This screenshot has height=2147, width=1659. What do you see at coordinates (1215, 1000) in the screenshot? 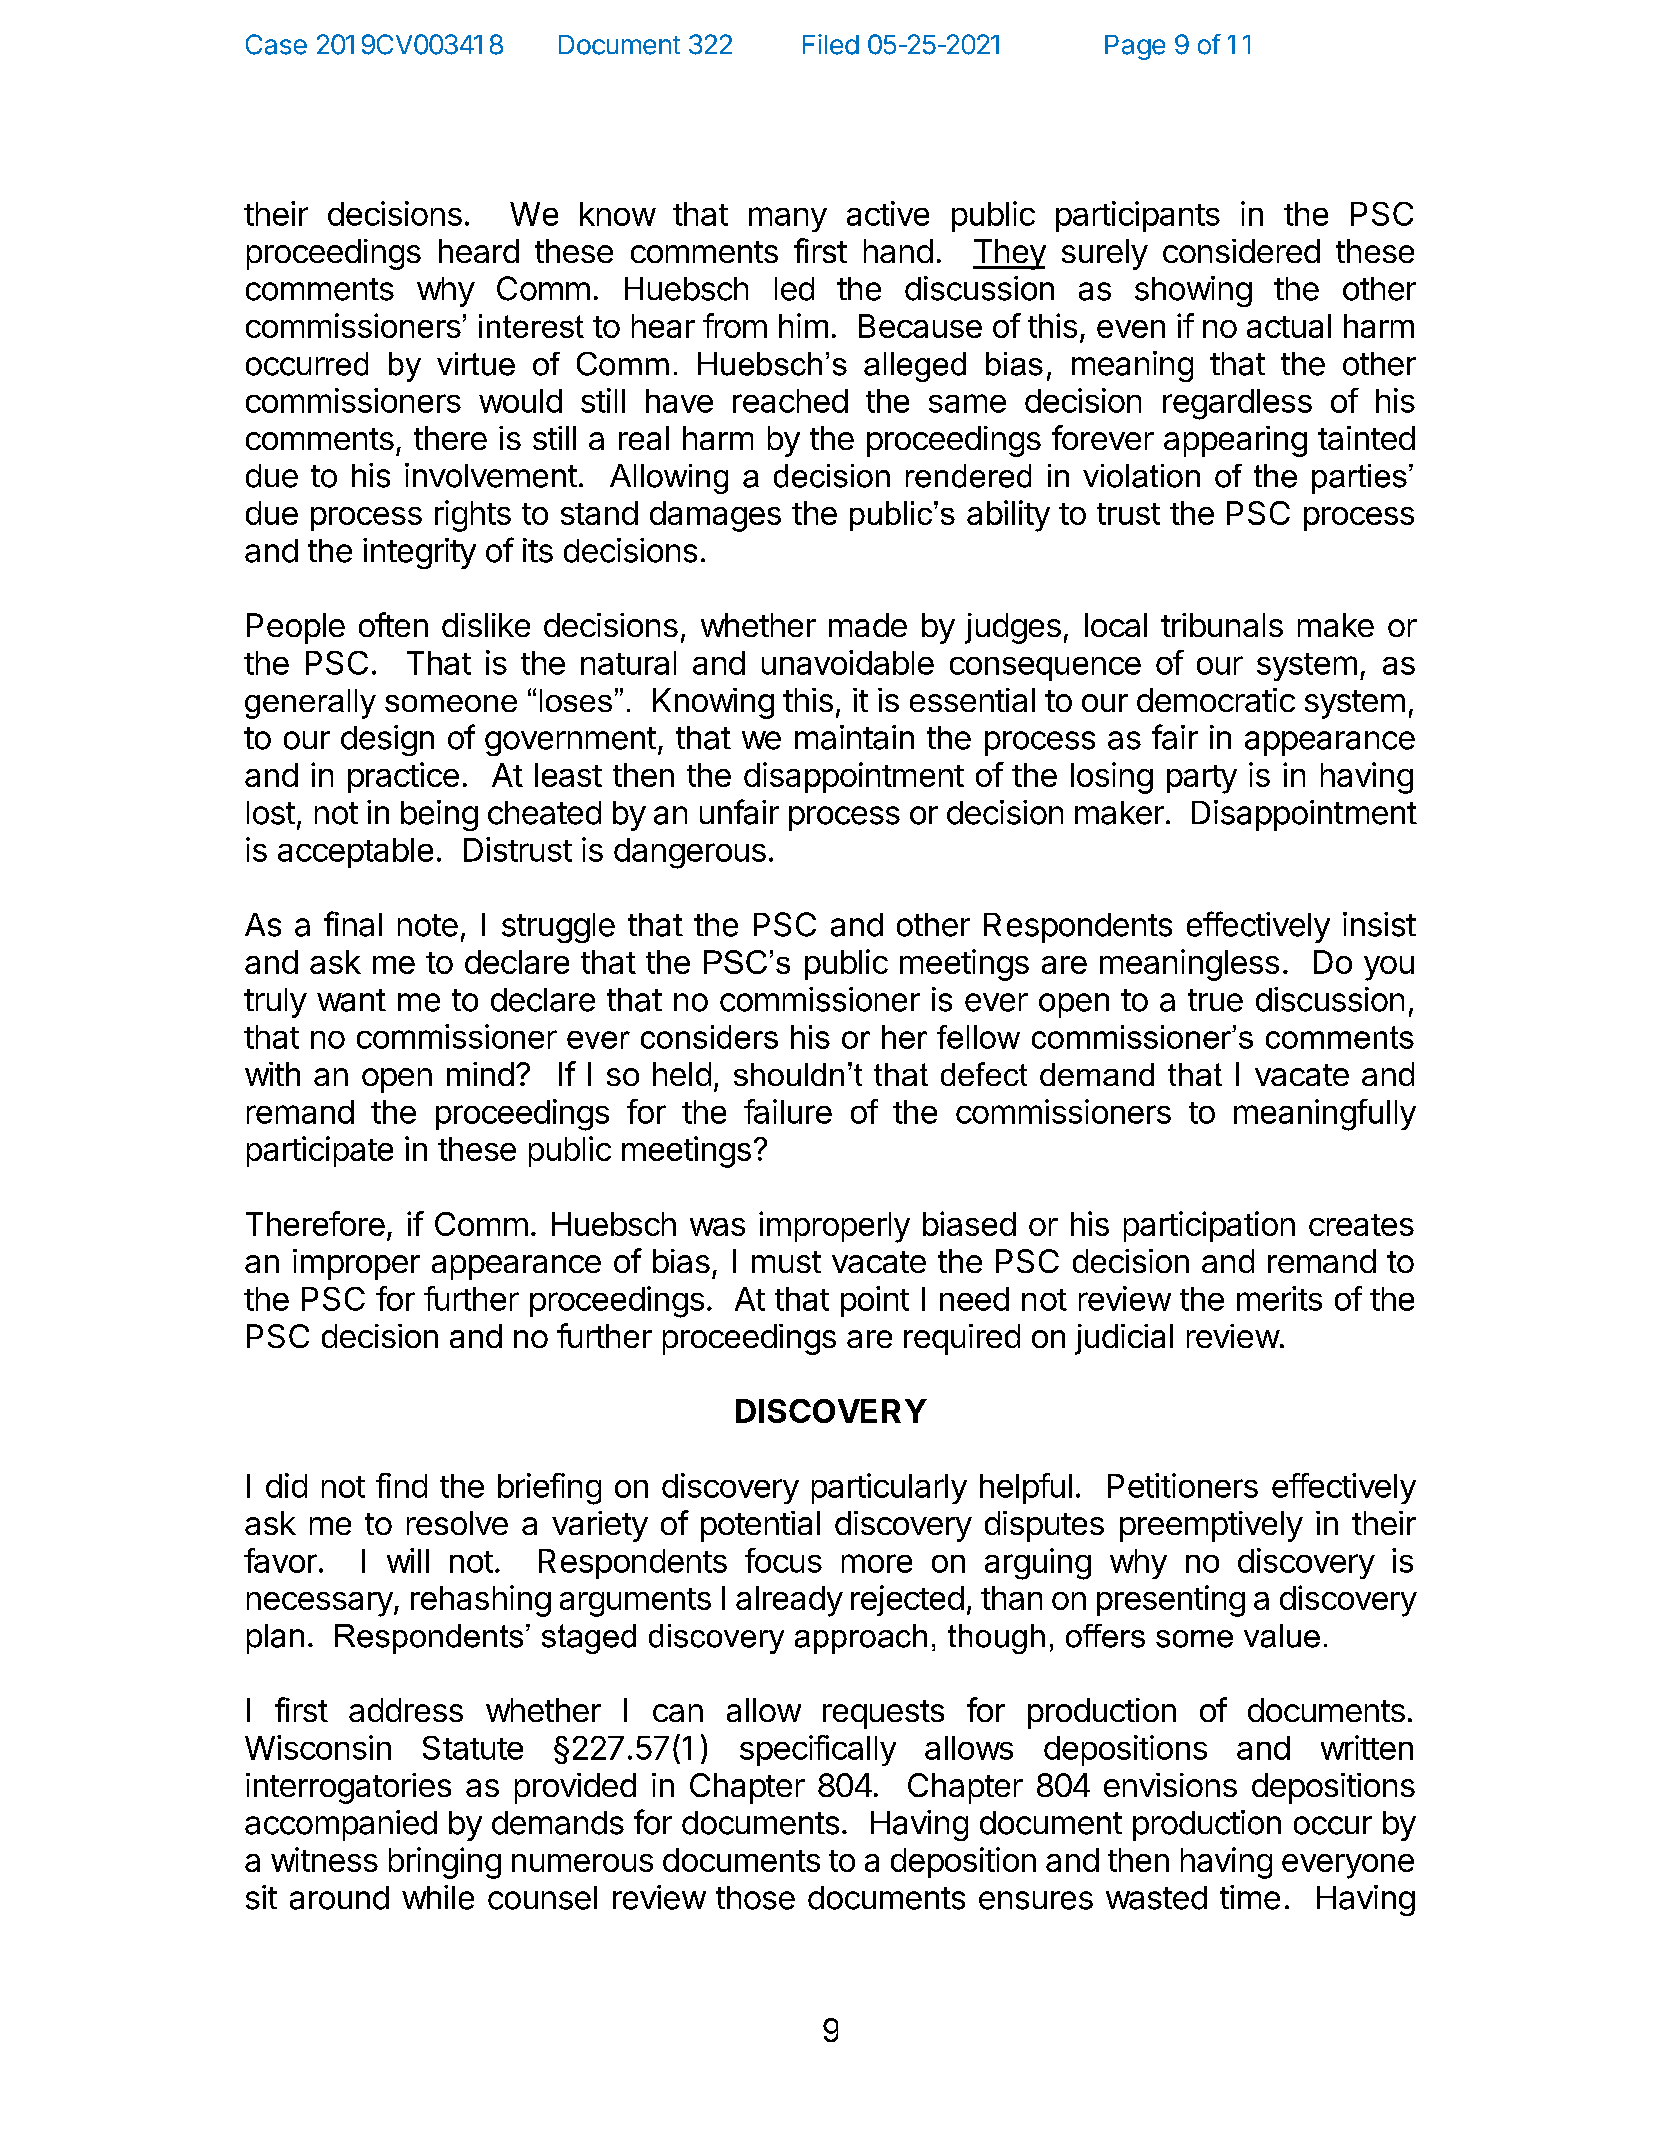
I see `true` at bounding box center [1215, 1000].
